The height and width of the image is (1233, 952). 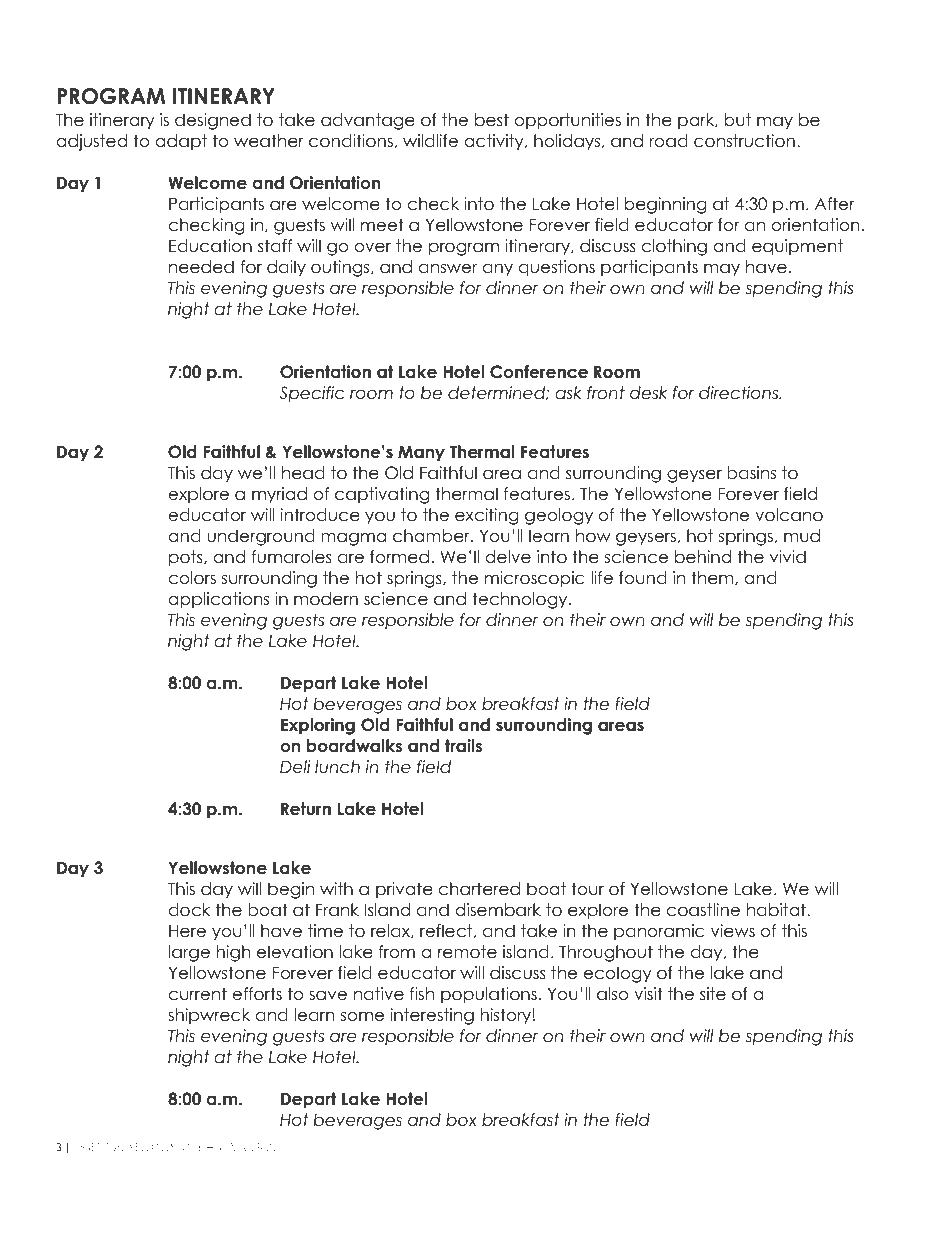 I want to click on SUMMER, so click(x=240, y=1147).
